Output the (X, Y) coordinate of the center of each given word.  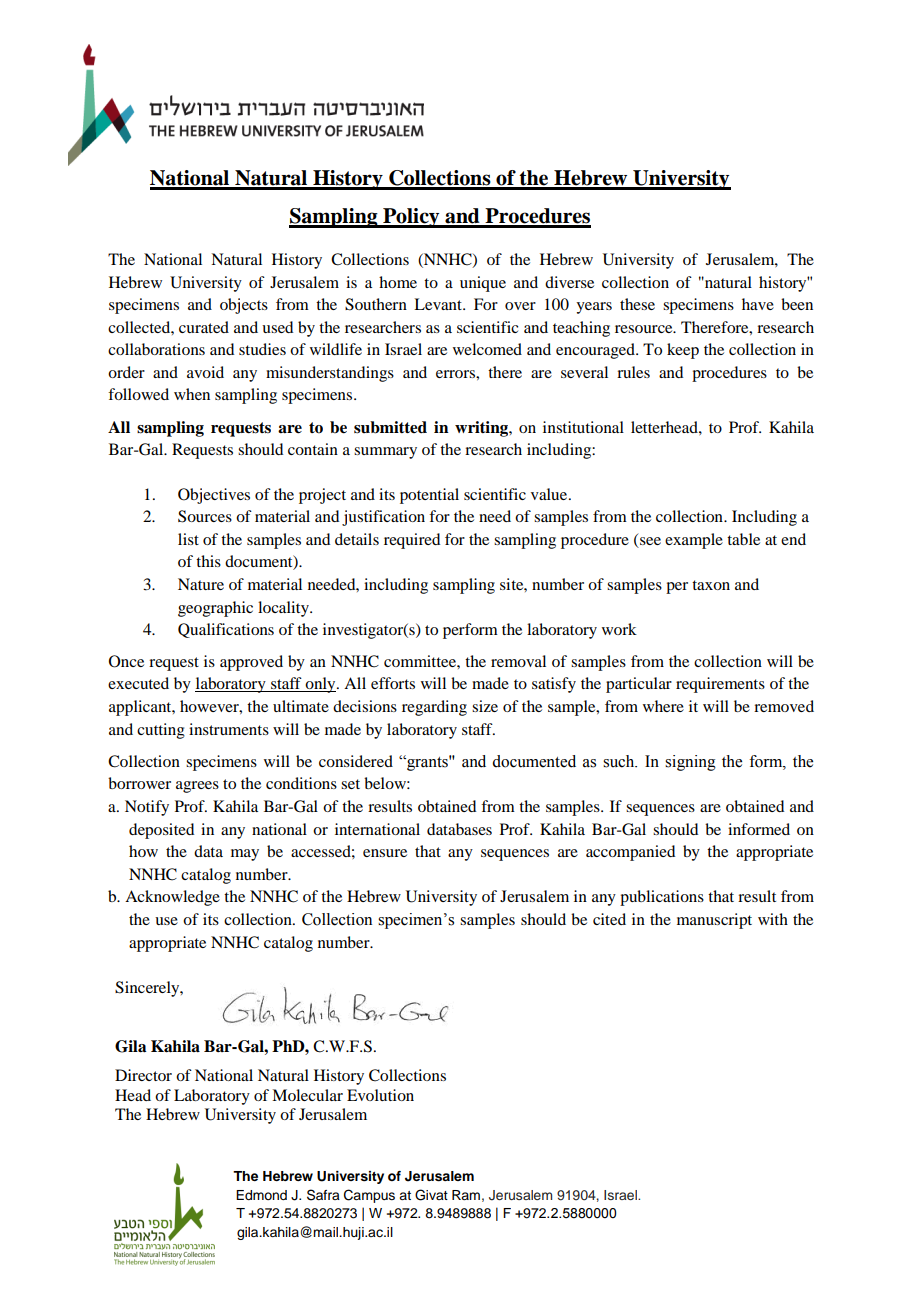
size (485, 706)
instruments (229, 729)
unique (483, 284)
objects (244, 306)
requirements (720, 685)
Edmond (261, 1195)
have (758, 304)
